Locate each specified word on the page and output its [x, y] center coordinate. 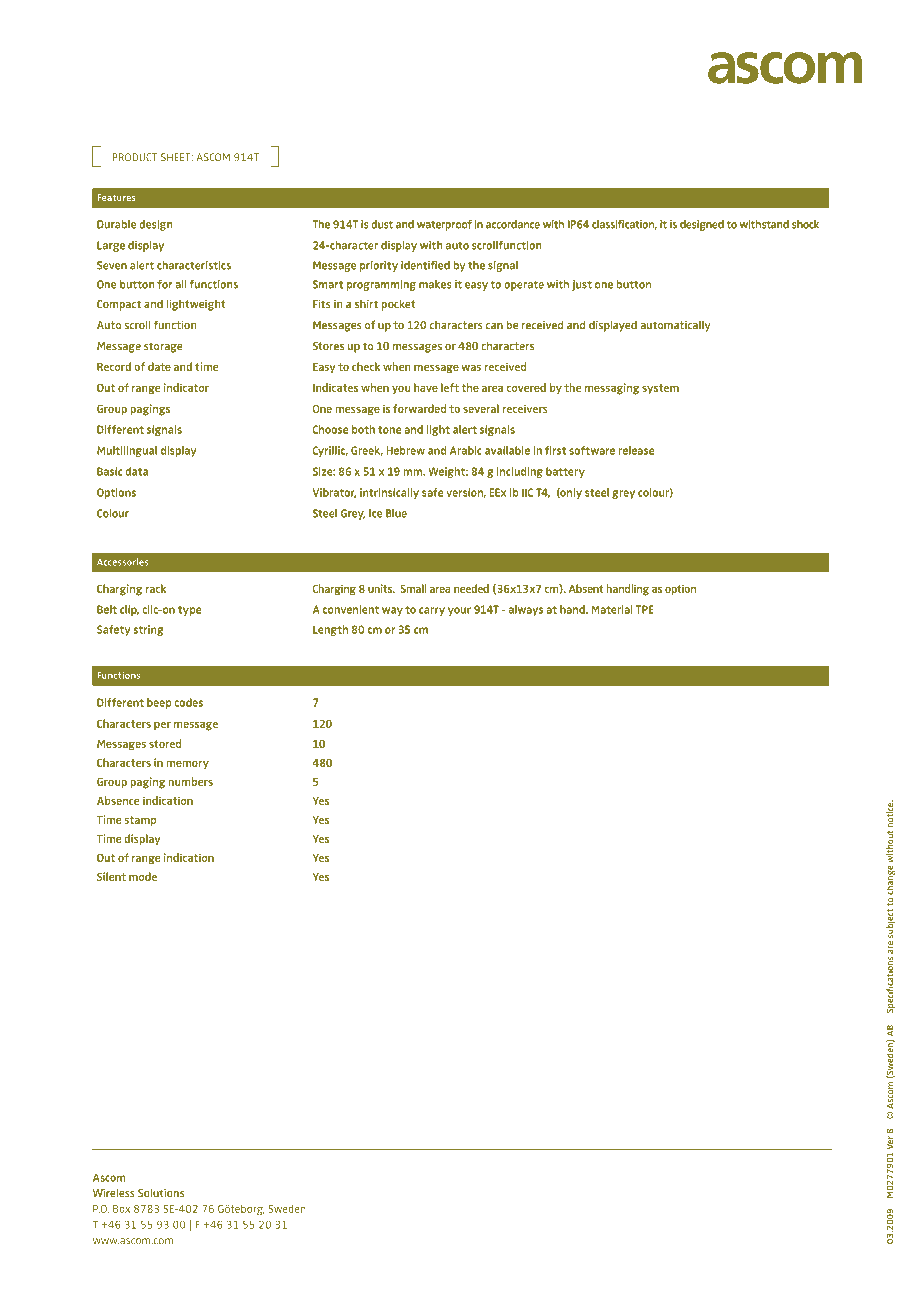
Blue [396, 513]
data [137, 471]
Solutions [161, 1193]
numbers [191, 781]
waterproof [444, 225]
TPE [644, 610]
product [134, 157]
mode [143, 876]
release [636, 450]
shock [805, 224]
